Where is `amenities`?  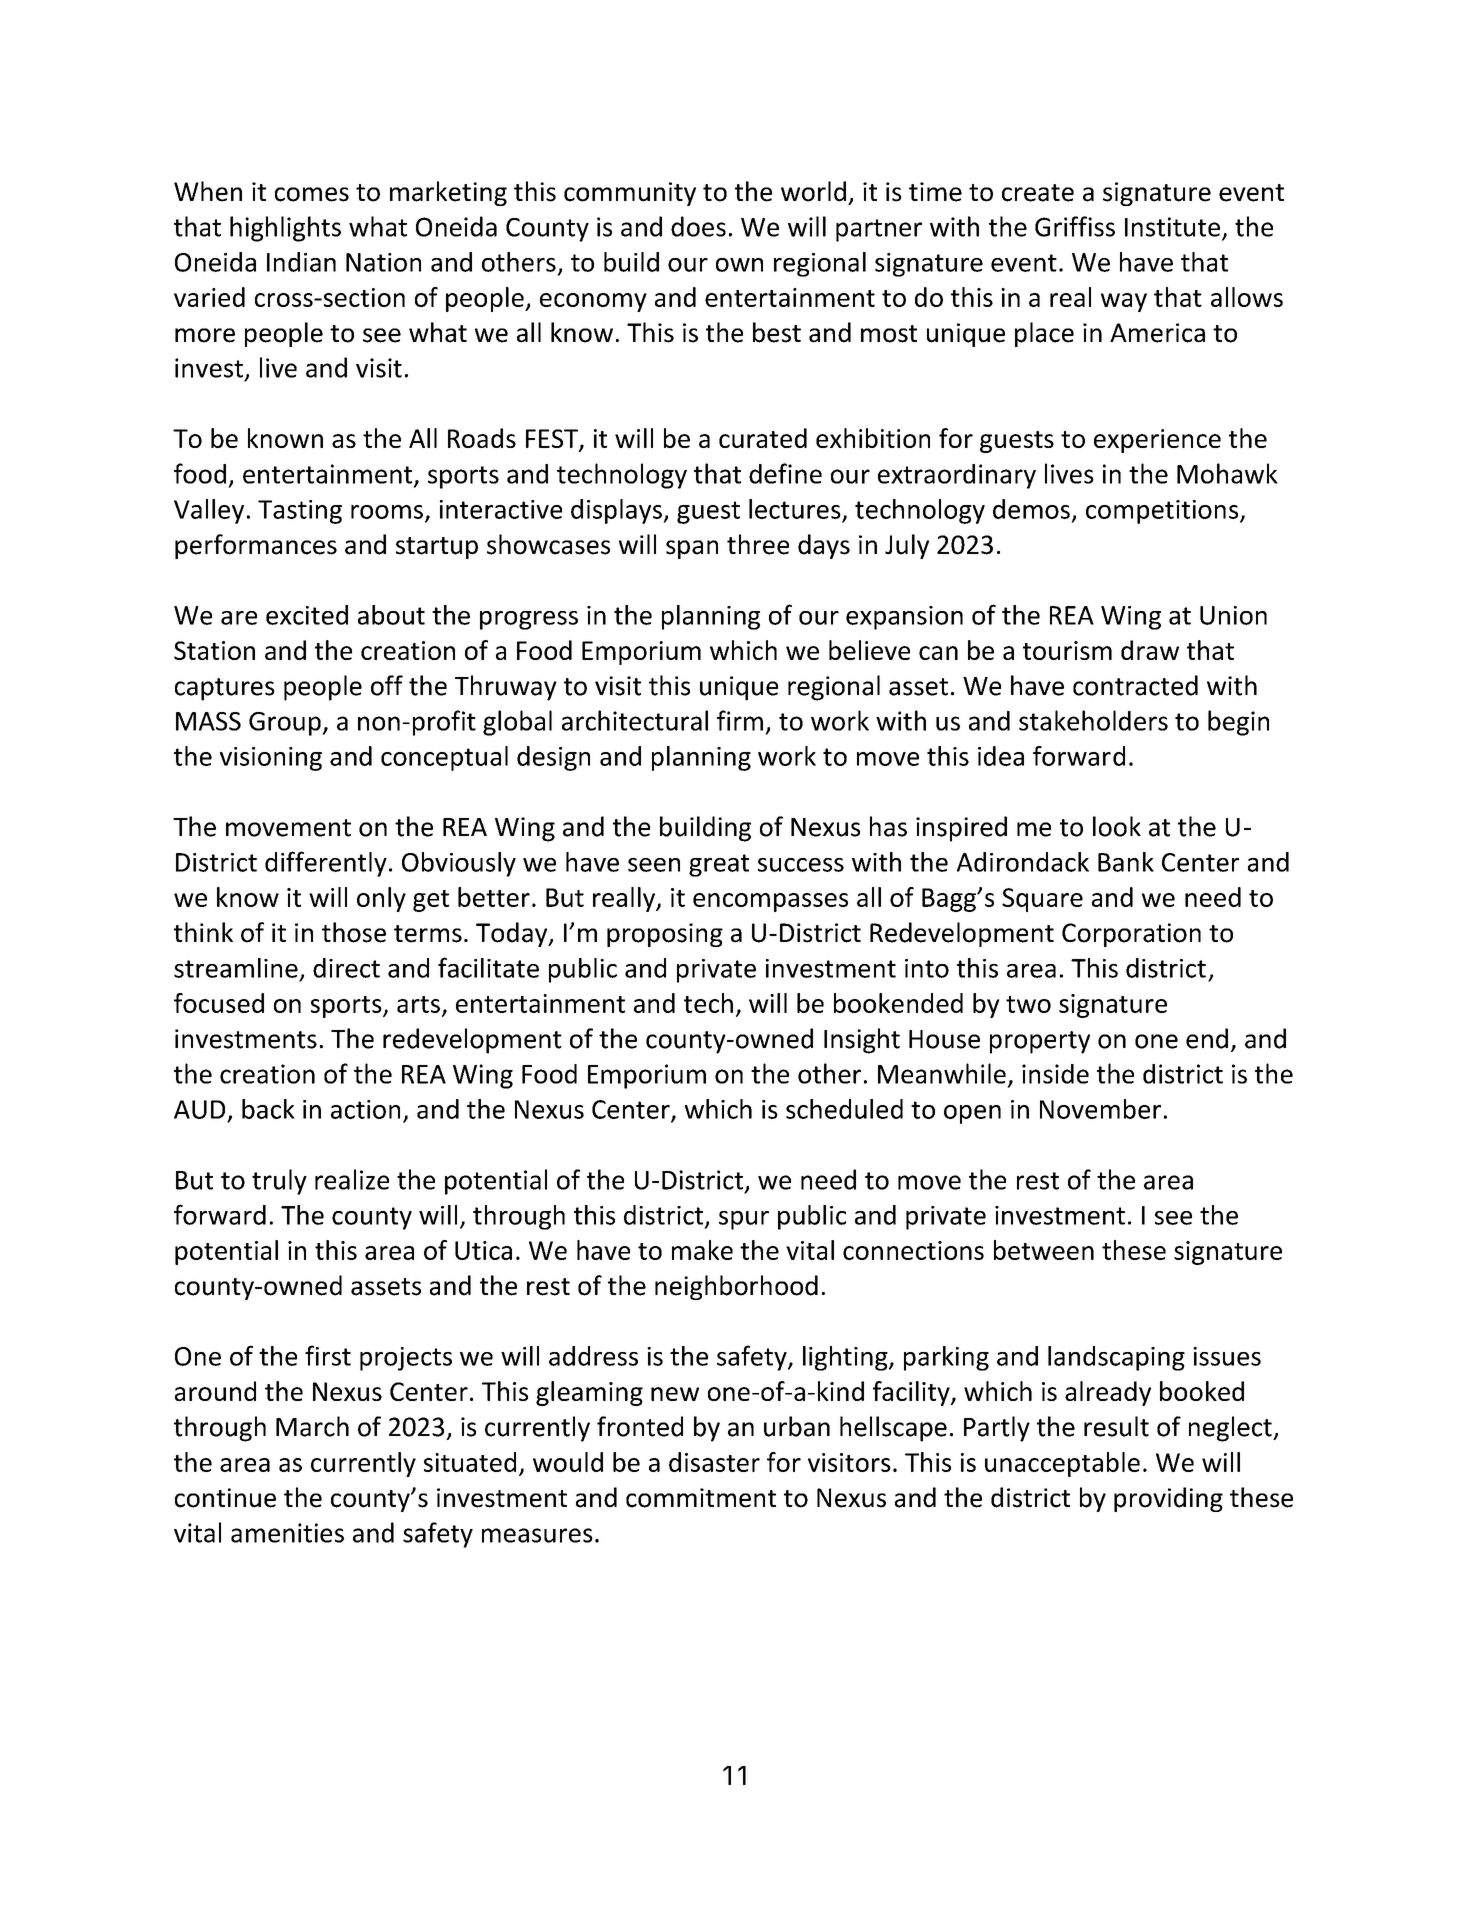 amenities is located at coordinates (287, 1533).
